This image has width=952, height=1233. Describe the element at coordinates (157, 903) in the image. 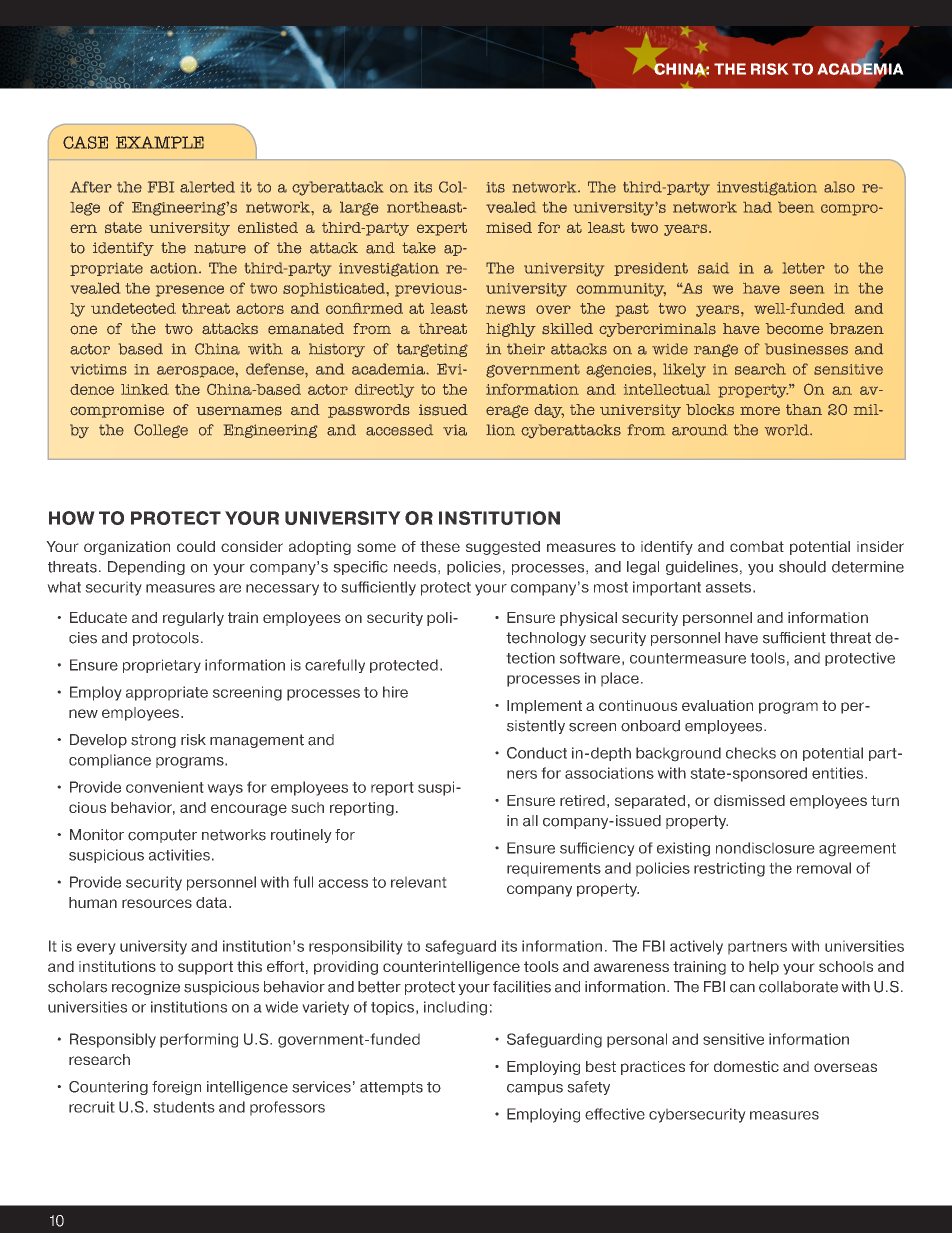

I see `resources` at that location.
